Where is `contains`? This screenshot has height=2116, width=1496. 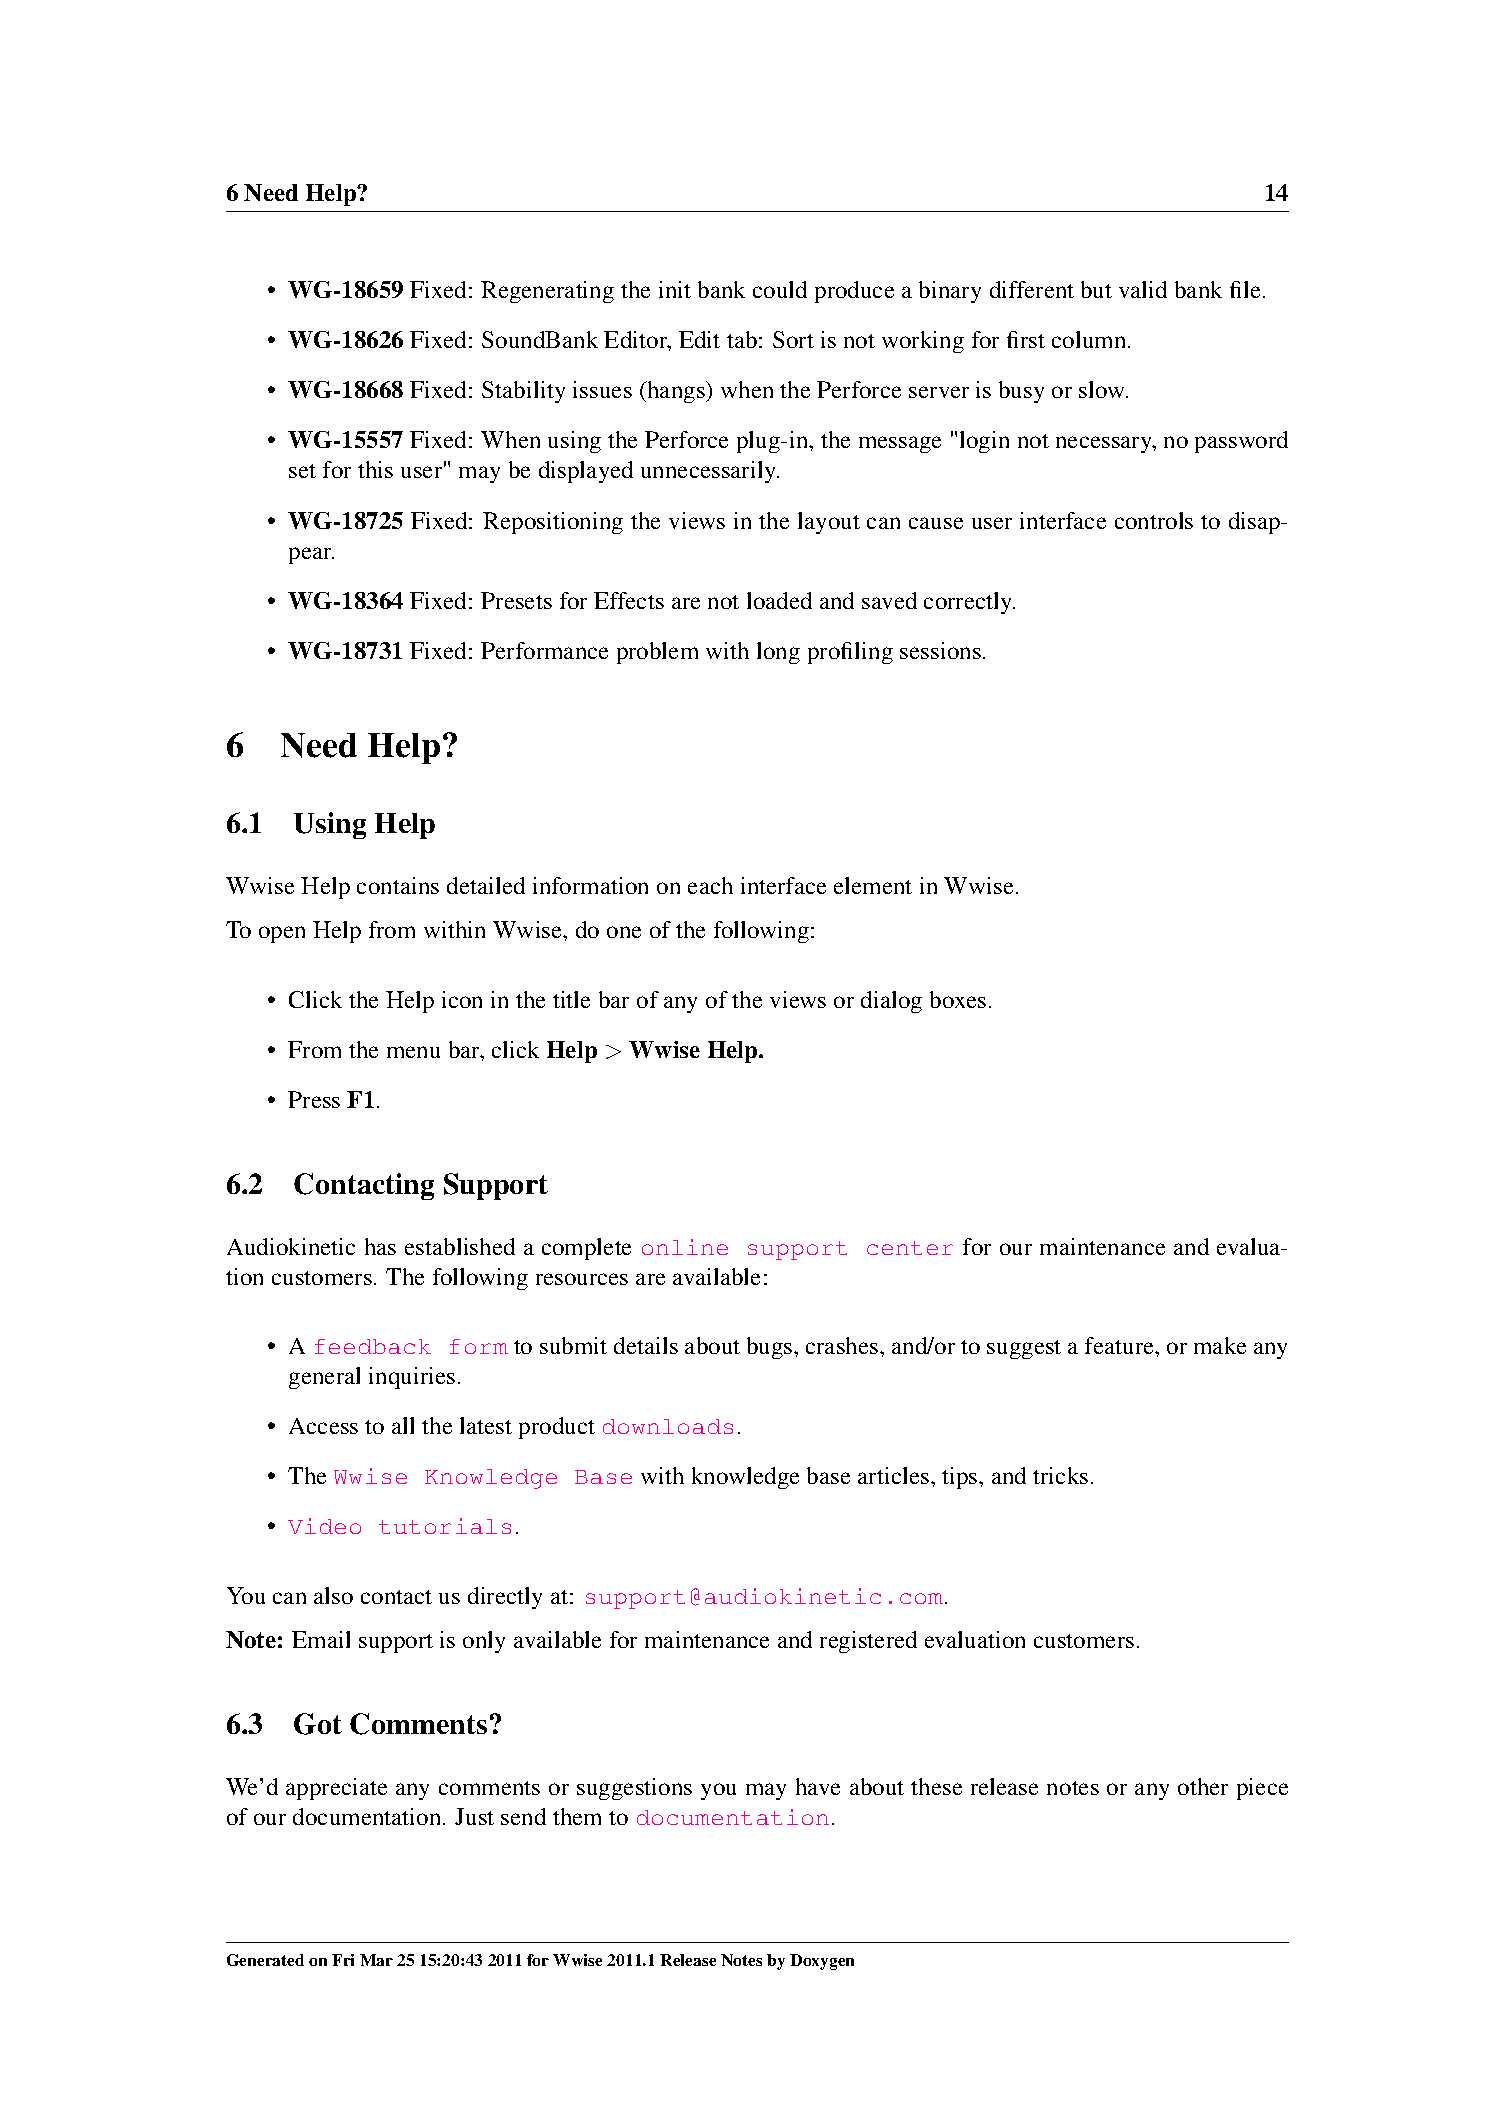 contains is located at coordinates (398, 885).
